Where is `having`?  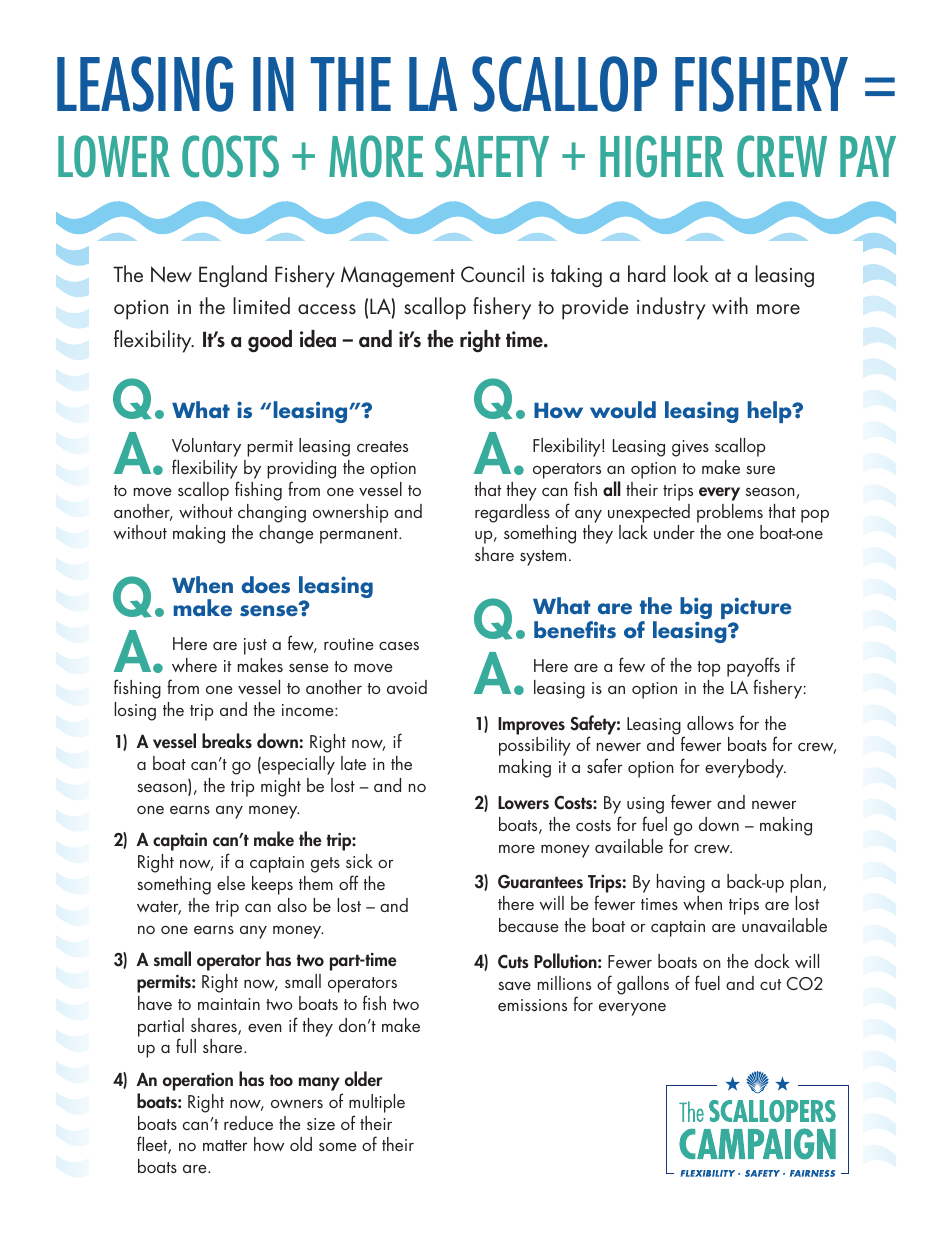 having is located at coordinates (681, 883).
